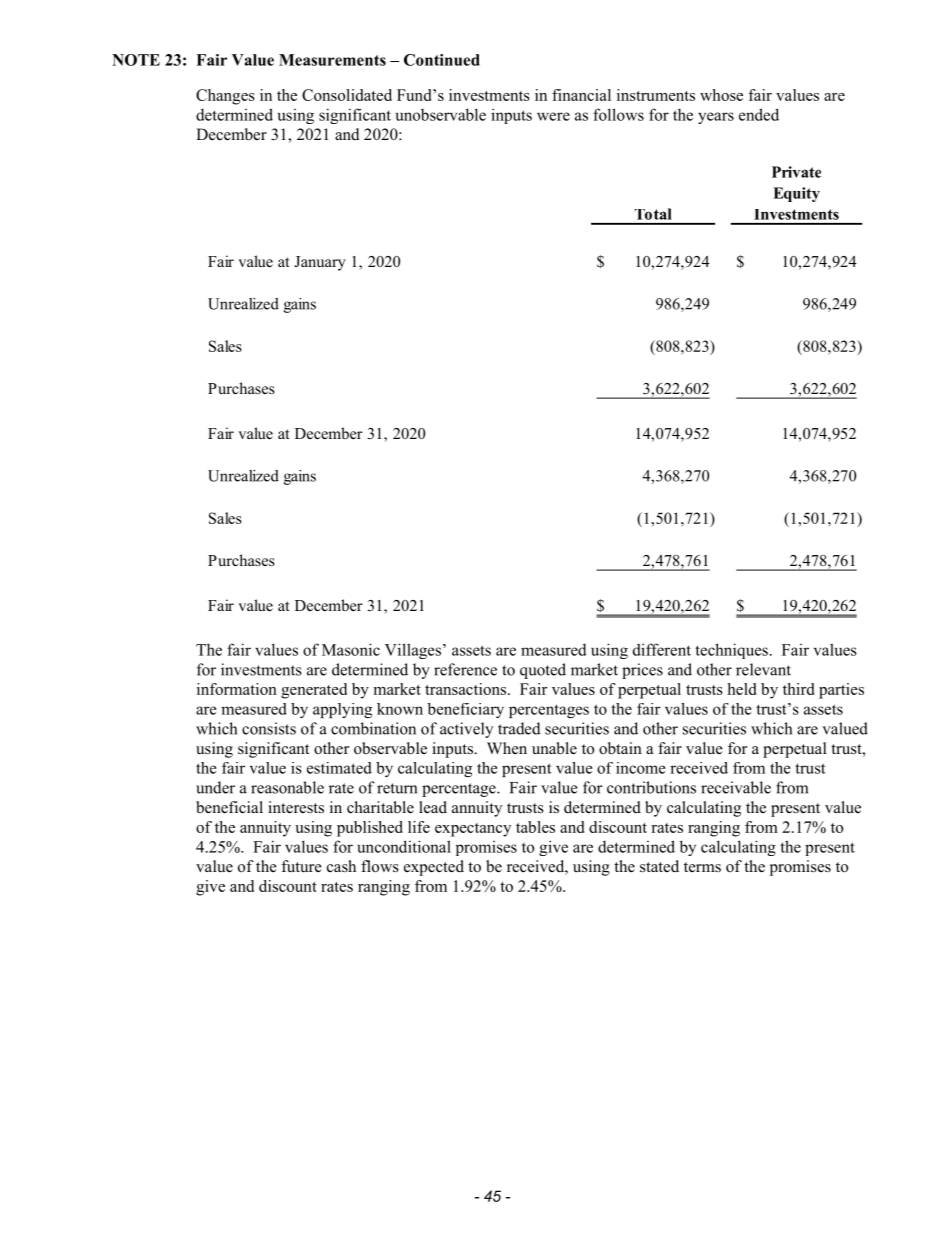  What do you see at coordinates (351, 649) in the document?
I see `Masonic` at bounding box center [351, 649].
